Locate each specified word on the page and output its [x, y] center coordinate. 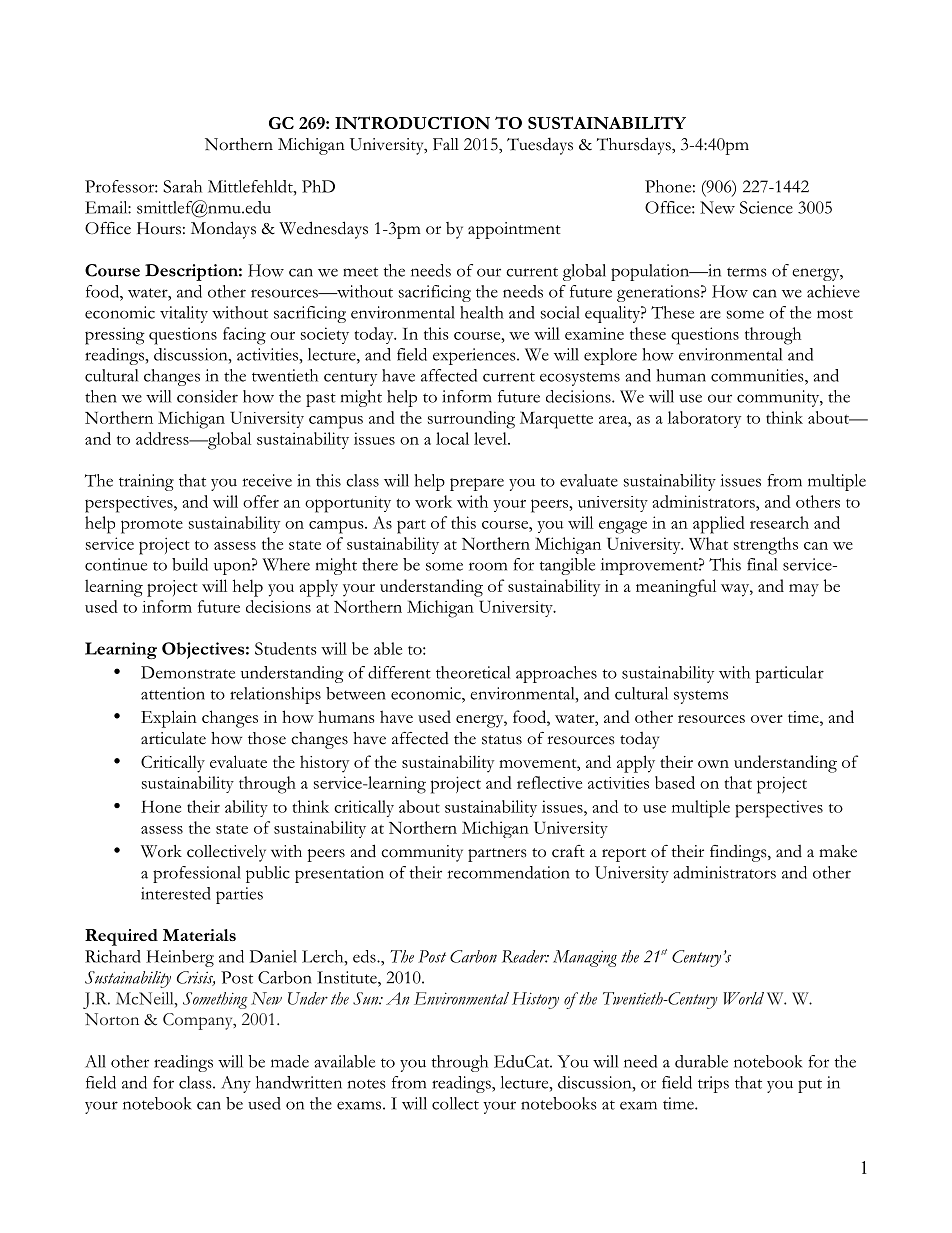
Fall [446, 144]
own [713, 764]
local [452, 438]
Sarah [182, 186]
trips [713, 1084]
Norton [112, 1019]
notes [367, 1084]
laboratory [704, 419]
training [146, 482]
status [502, 740]
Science [766, 207]
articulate [173, 738]
